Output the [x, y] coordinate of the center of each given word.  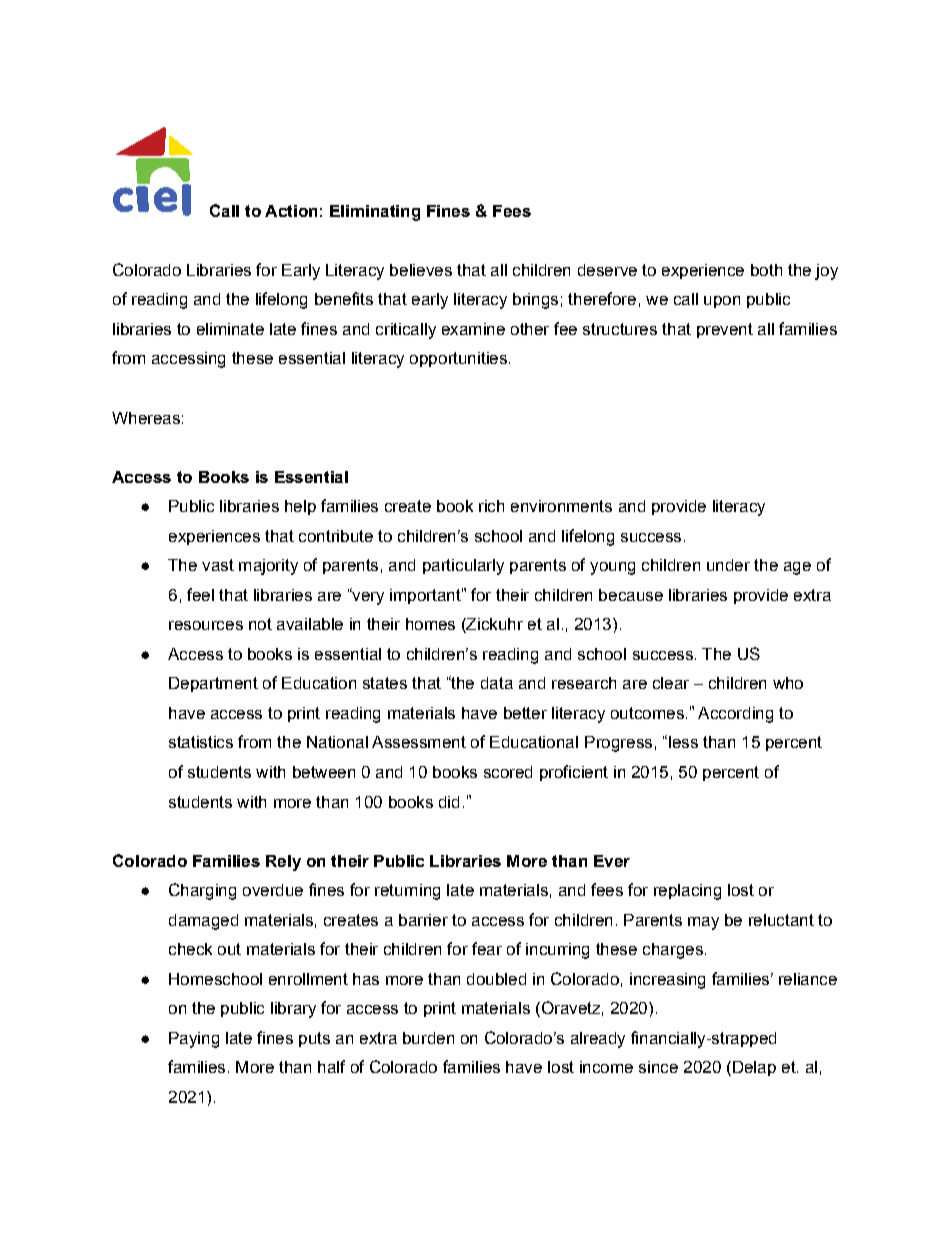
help [300, 507]
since [658, 1067]
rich [491, 506]
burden [428, 1038]
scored [508, 772]
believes [421, 270]
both [766, 270]
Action [291, 211]
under [728, 565]
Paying [194, 1040]
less [683, 742]
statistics [201, 742]
